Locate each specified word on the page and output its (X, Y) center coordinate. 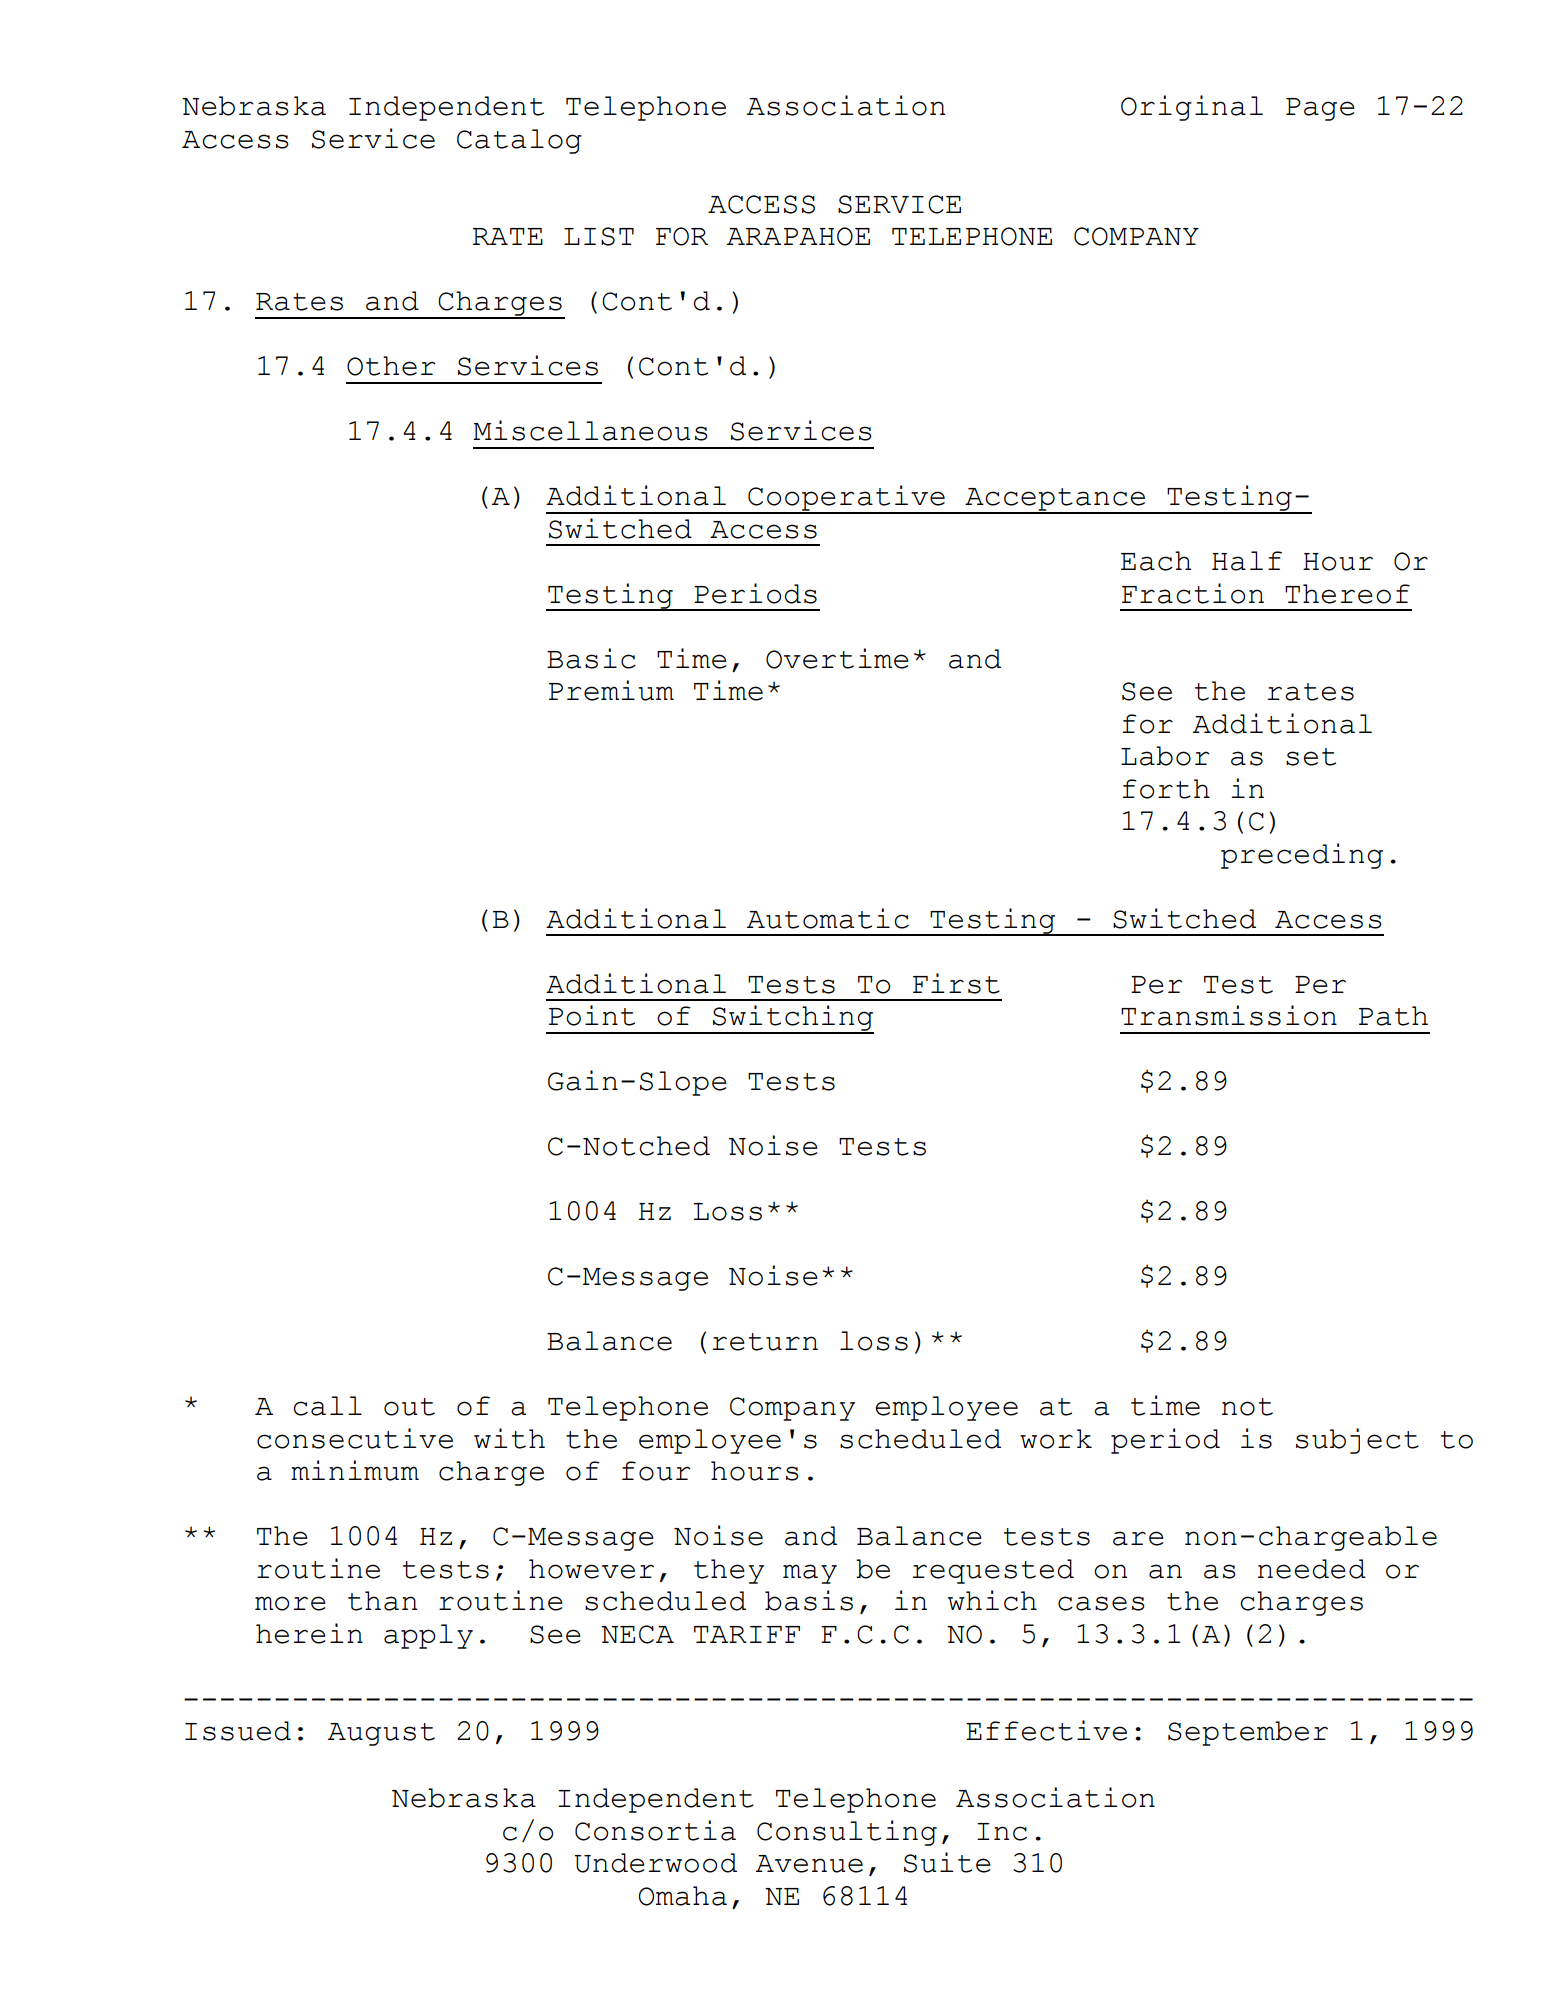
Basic (591, 658)
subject (1357, 1441)
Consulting (847, 1833)
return (765, 1342)
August (381, 1734)
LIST (599, 236)
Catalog (519, 141)
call (327, 1406)
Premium (611, 690)
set (1311, 757)
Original (1192, 108)
